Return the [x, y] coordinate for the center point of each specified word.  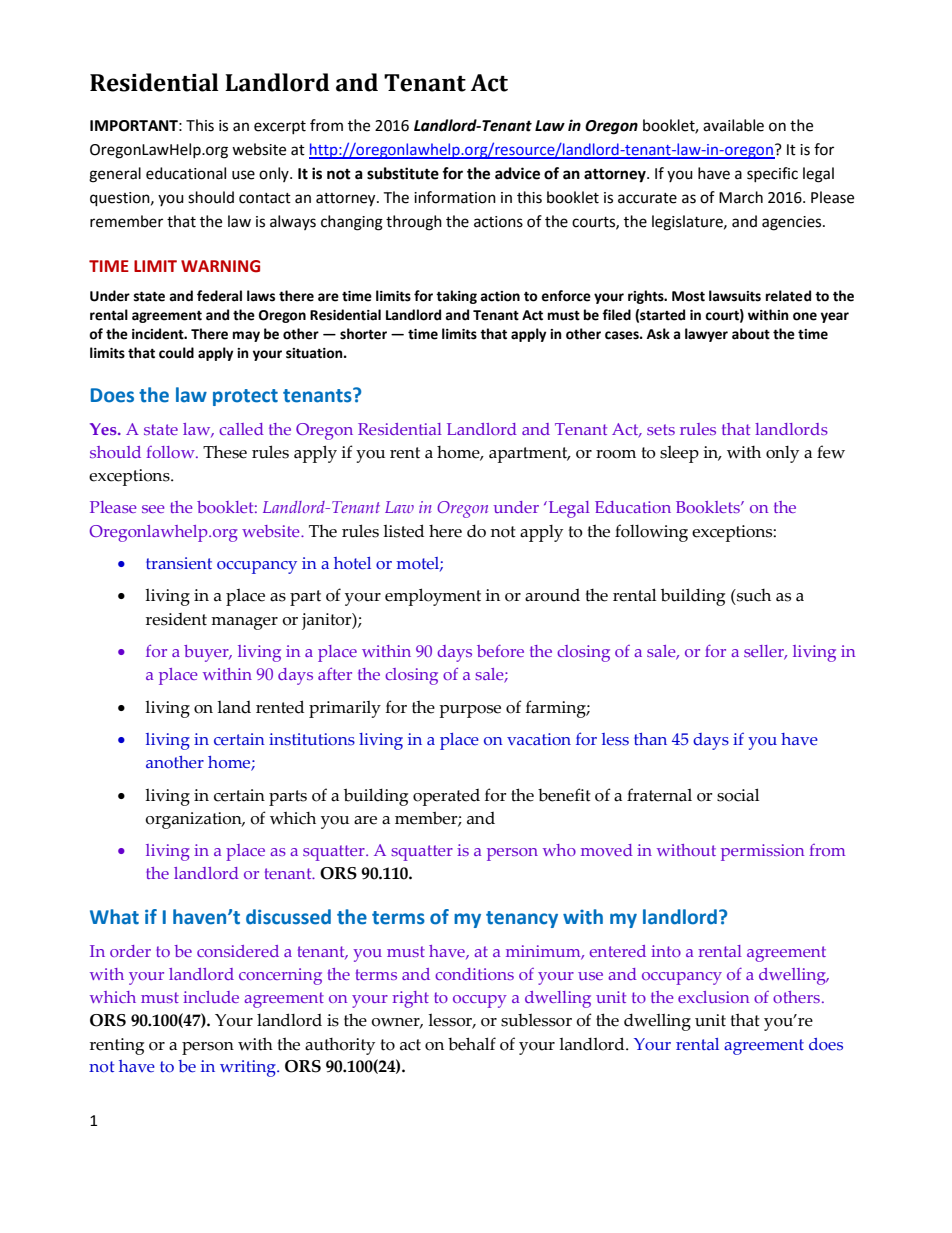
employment [433, 597]
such [753, 595]
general [115, 175]
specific [772, 174]
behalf [472, 1044]
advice [517, 173]
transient [179, 563]
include [211, 997]
